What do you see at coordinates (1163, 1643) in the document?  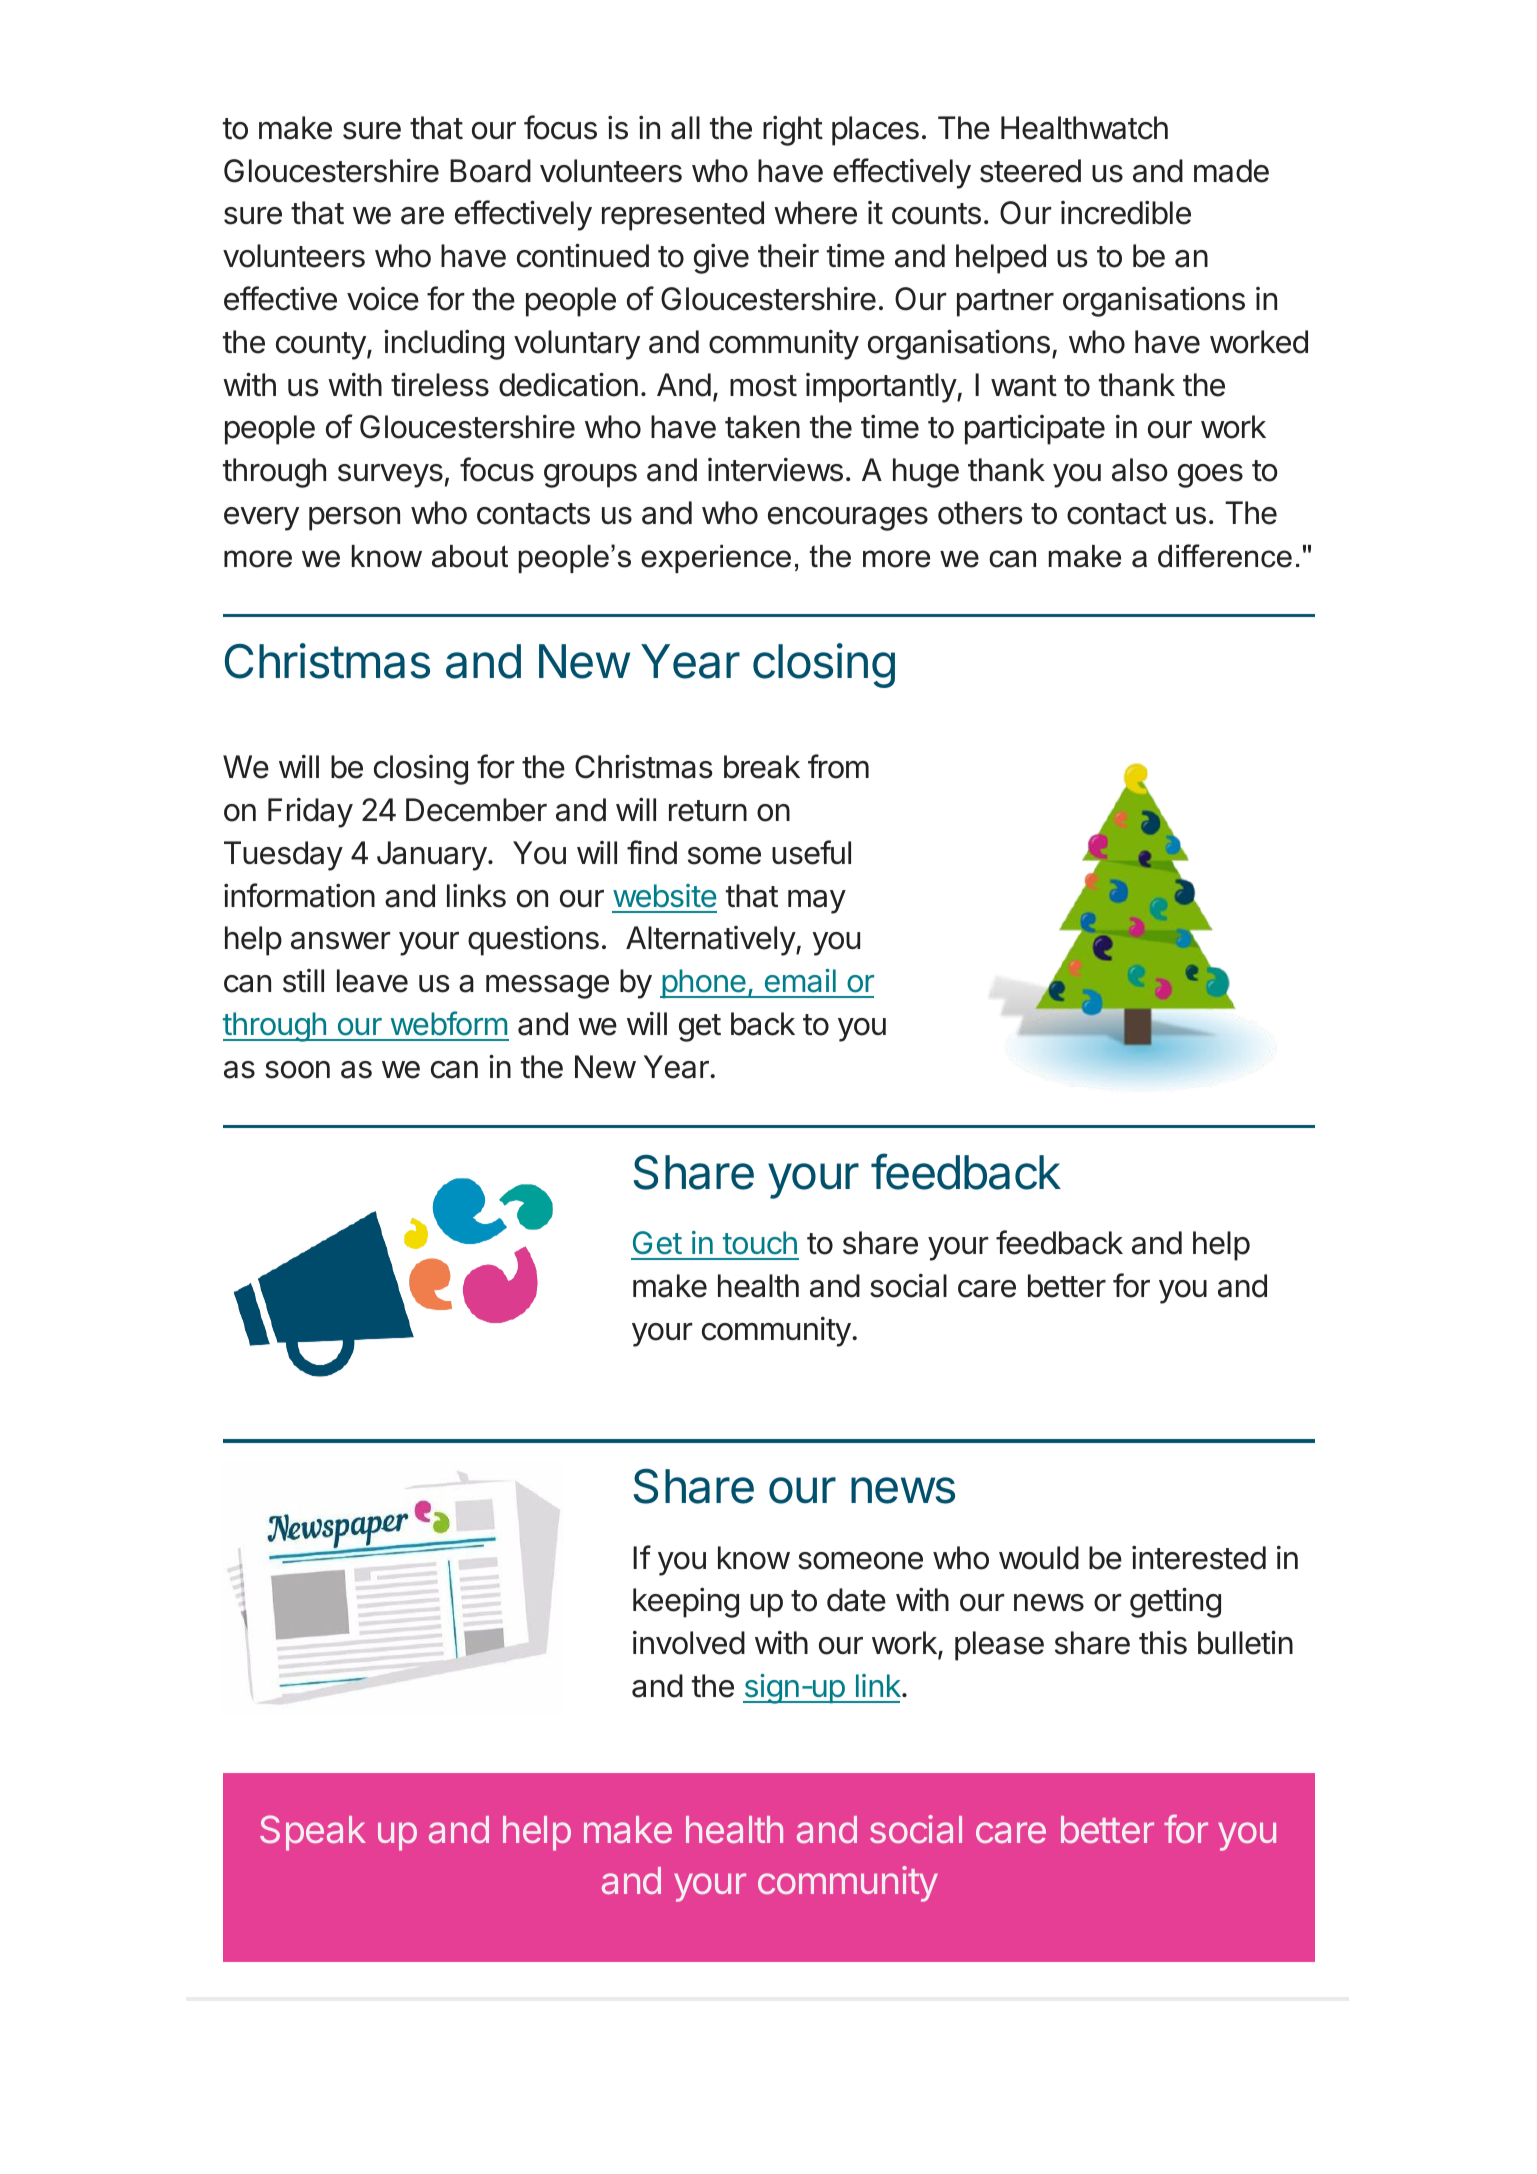 I see `this` at bounding box center [1163, 1643].
